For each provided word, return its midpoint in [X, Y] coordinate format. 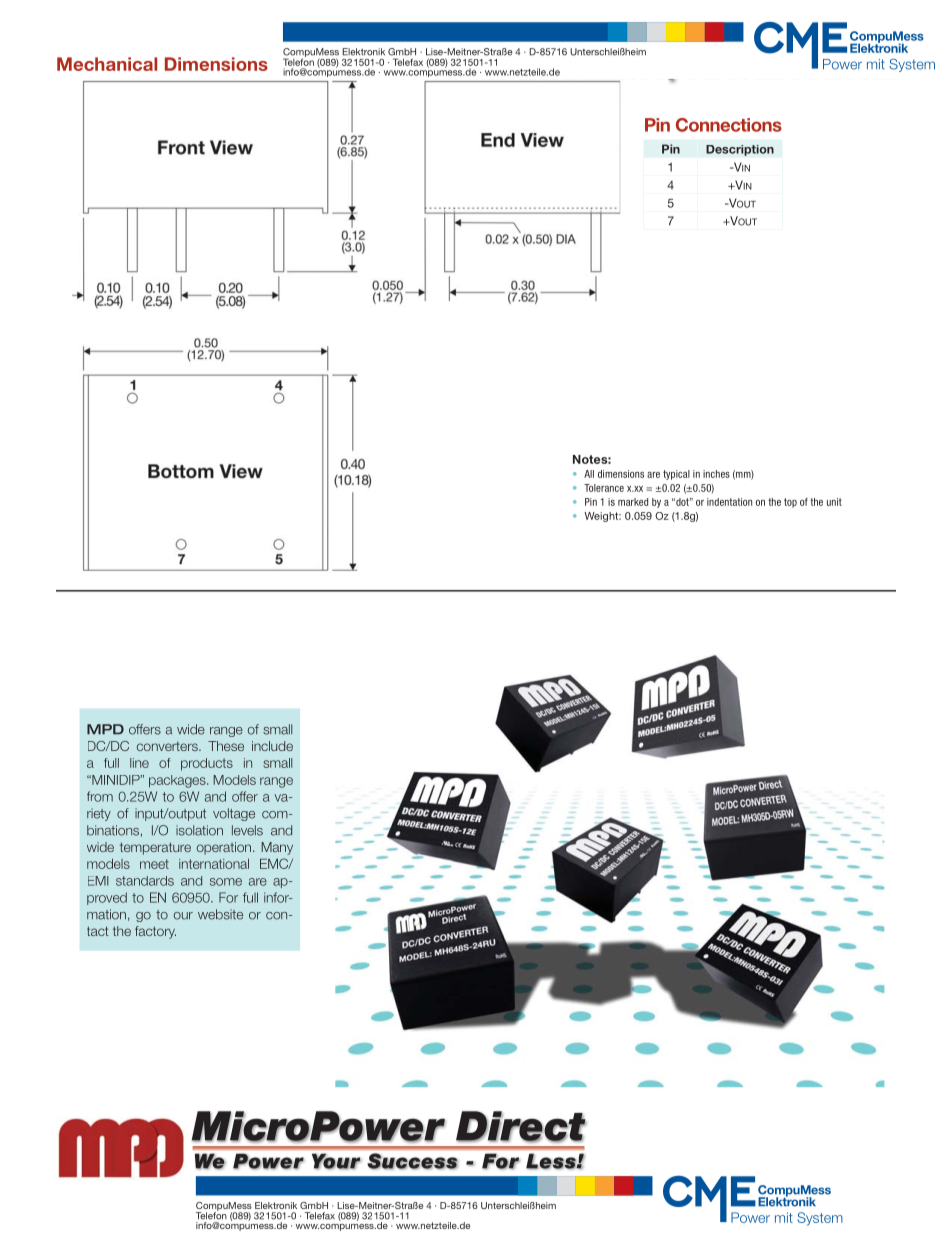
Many [277, 848]
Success [412, 1161]
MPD [105, 729]
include [272, 746]
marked [633, 502]
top [790, 503]
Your [336, 1161]
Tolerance [604, 488]
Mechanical [107, 64]
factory [155, 932]
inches [716, 474]
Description [740, 150]
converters [168, 746]
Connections [729, 125]
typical [676, 475]
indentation [729, 502]
